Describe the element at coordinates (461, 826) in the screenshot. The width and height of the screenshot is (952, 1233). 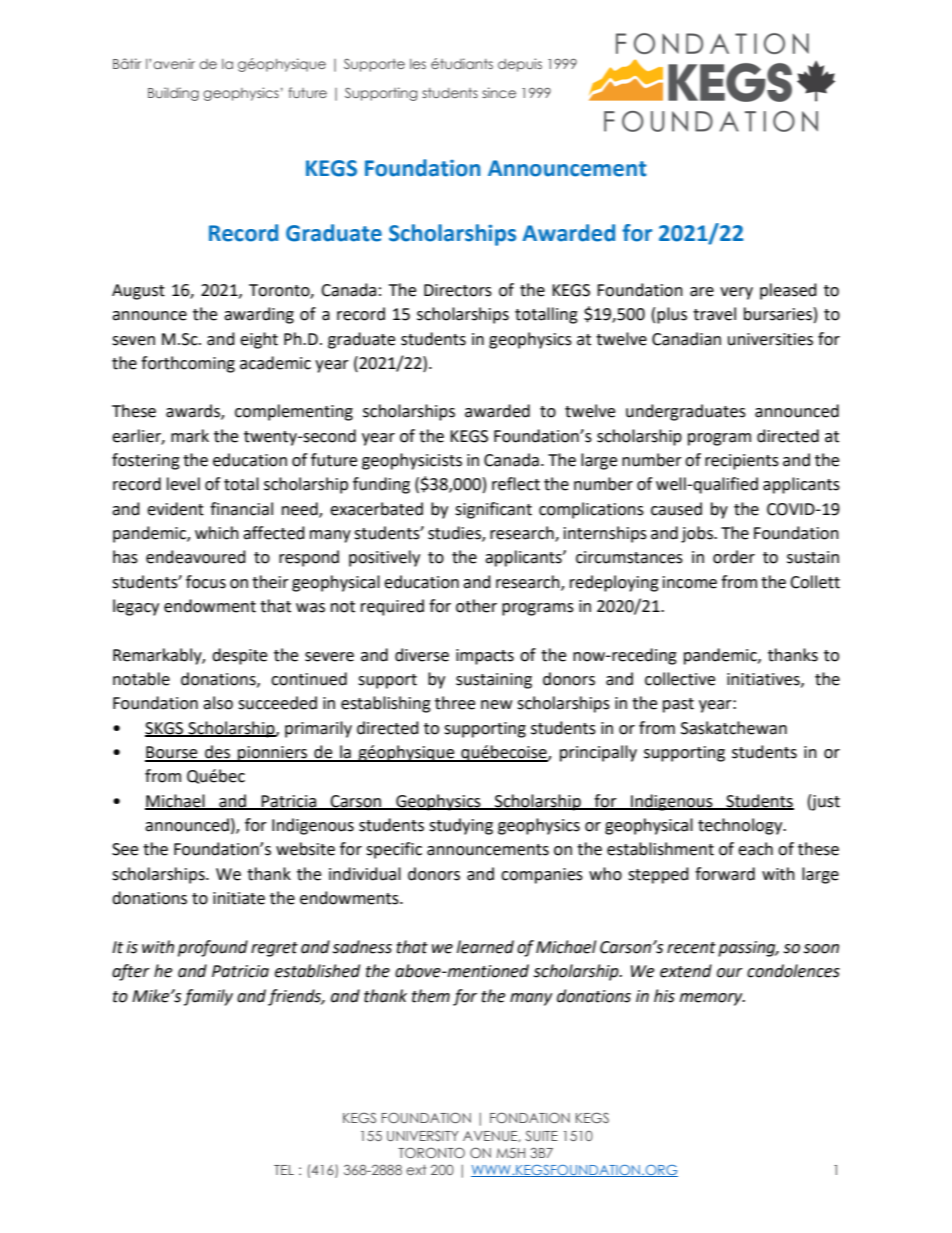
I see `studying` at that location.
